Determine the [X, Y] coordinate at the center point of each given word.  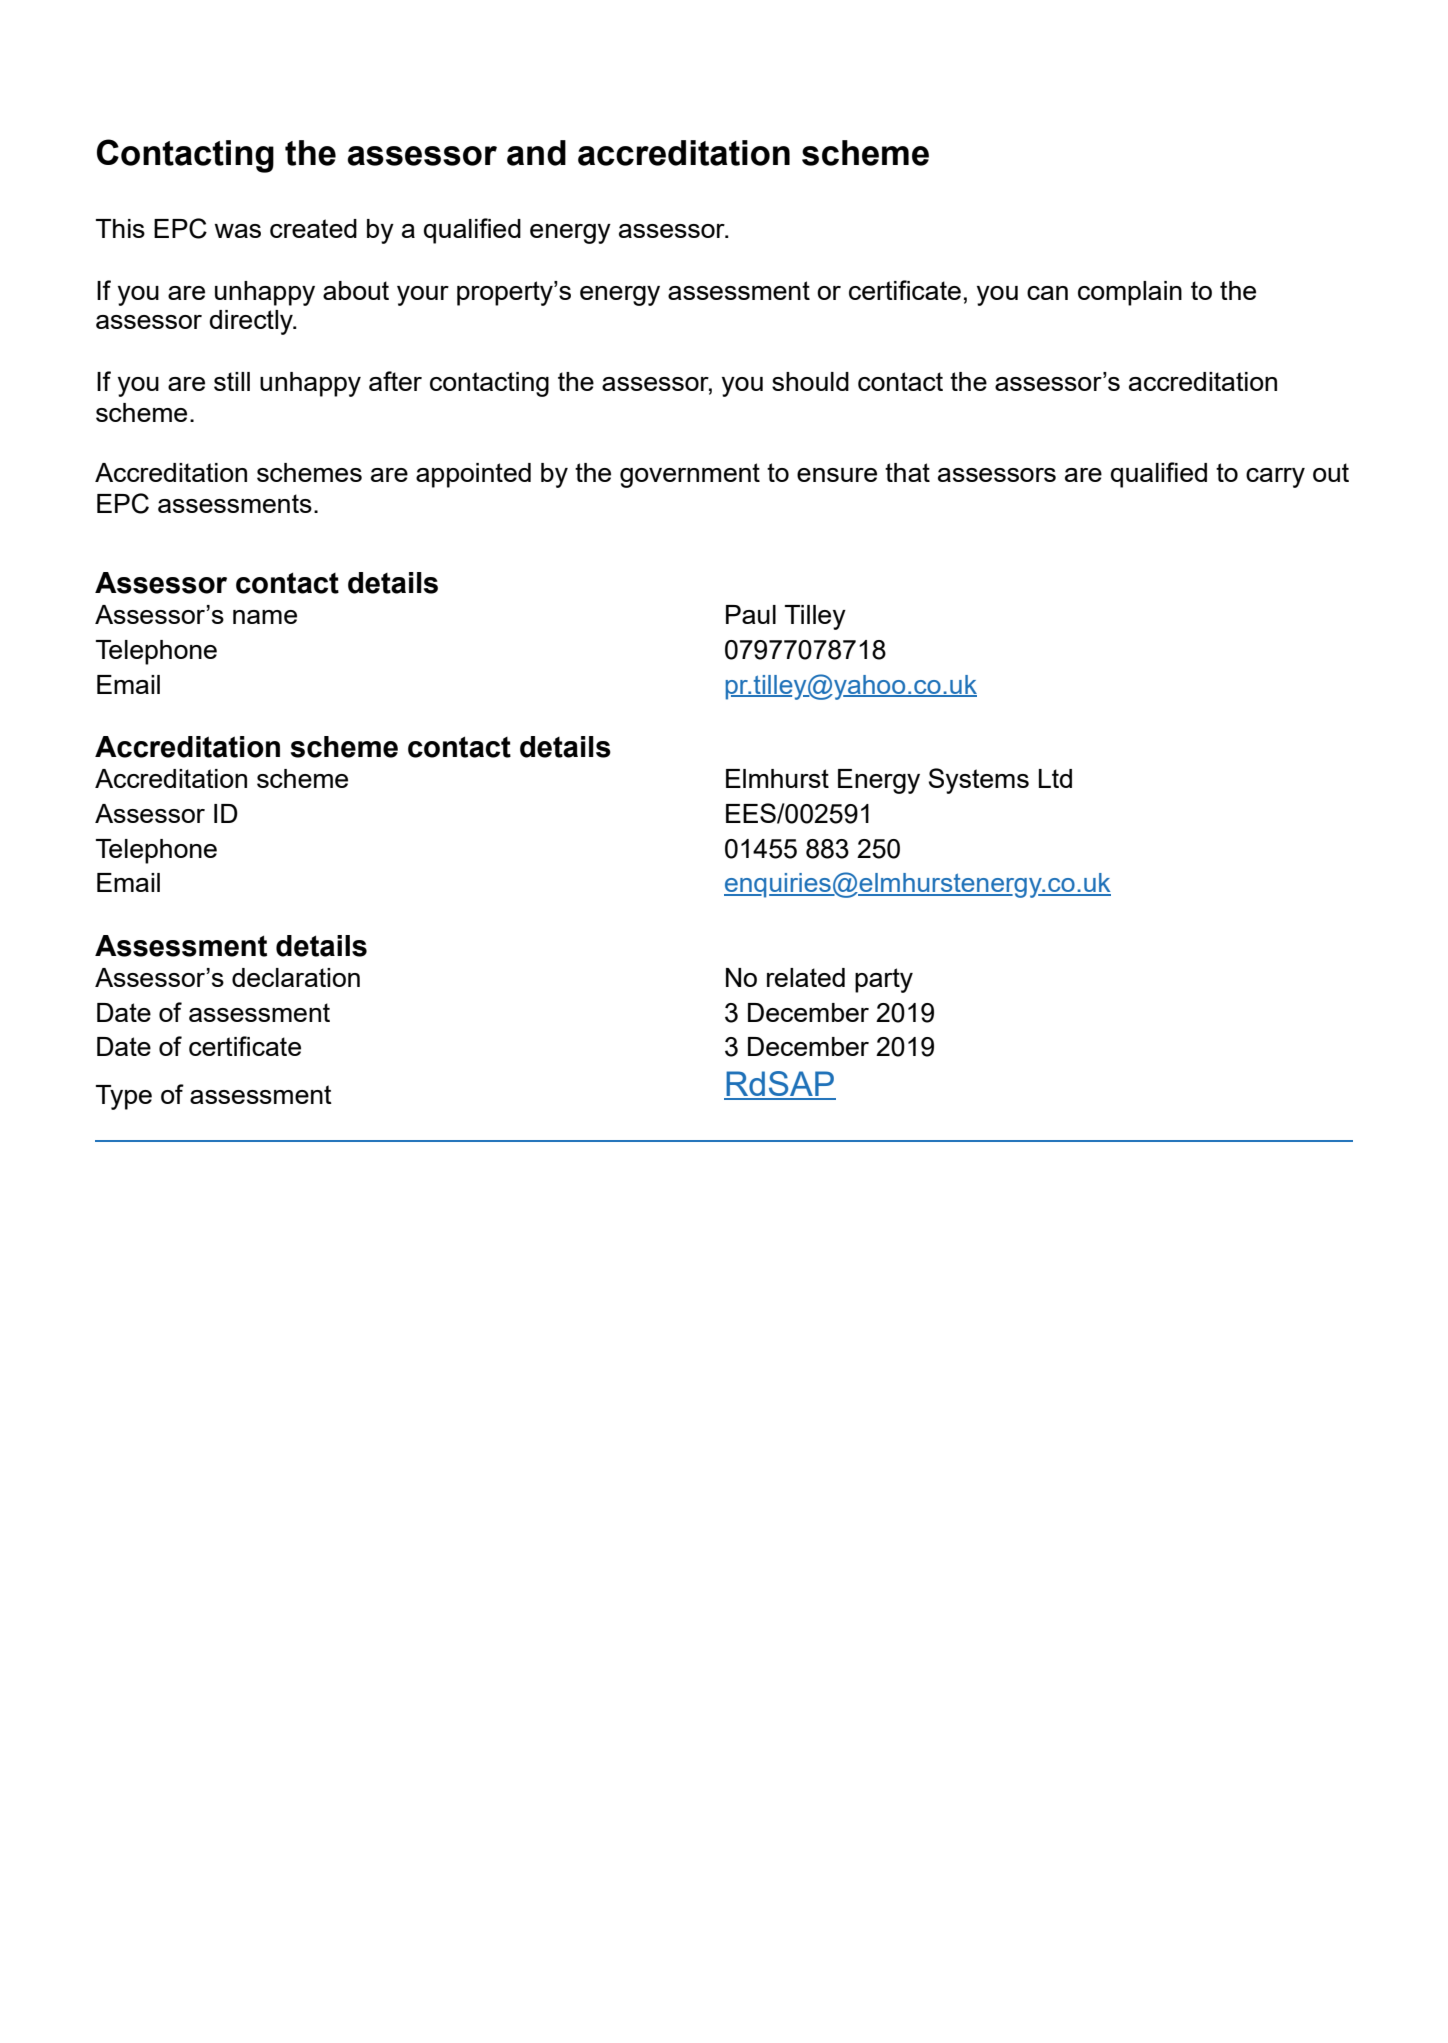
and [536, 153]
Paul [751, 614]
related [806, 977]
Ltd [1055, 778]
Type [124, 1097]
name [265, 617]
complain [1130, 293]
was [237, 231]
